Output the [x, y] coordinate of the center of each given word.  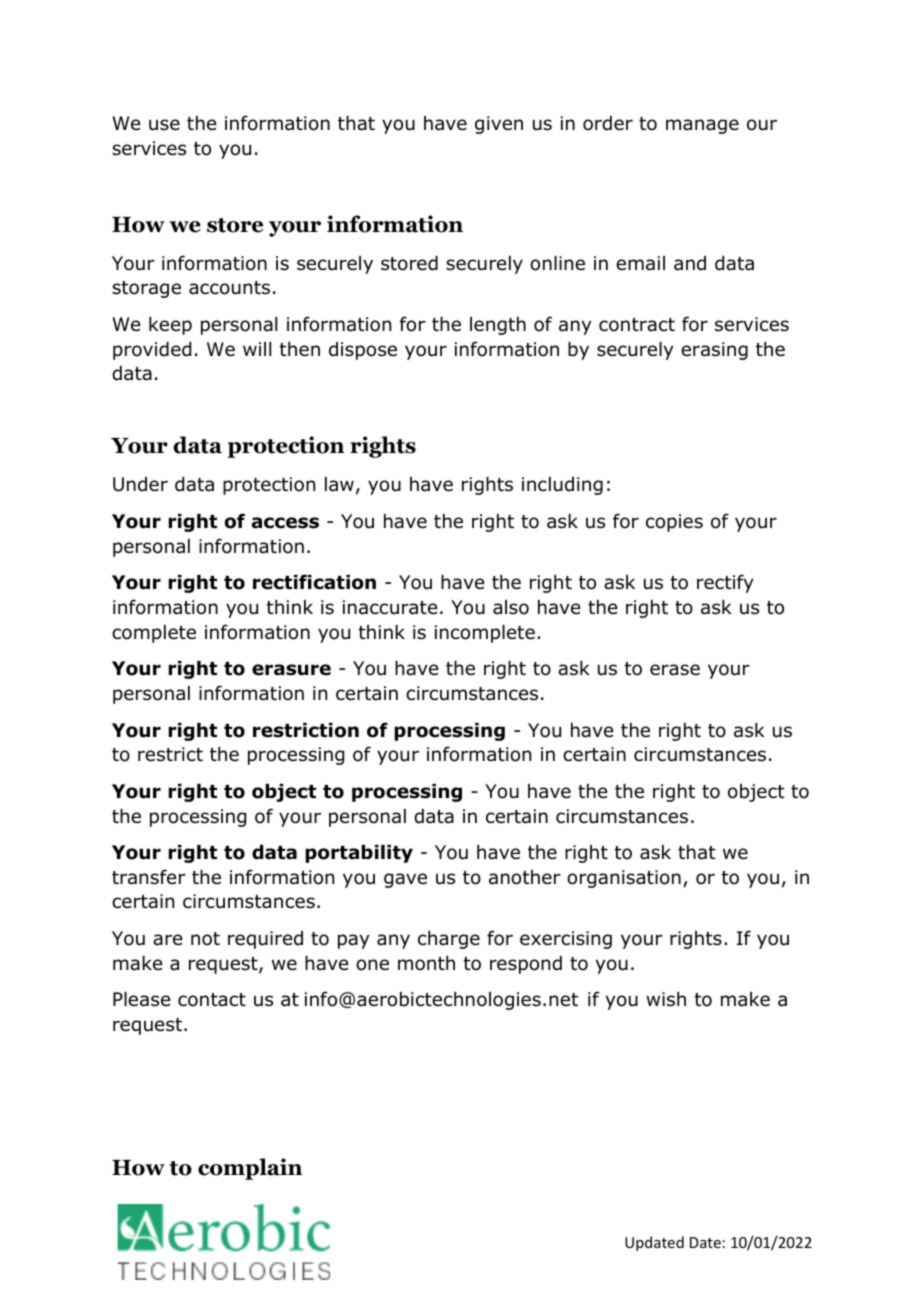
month [426, 963]
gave [405, 880]
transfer [149, 877]
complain [250, 1169]
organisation [624, 879]
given [499, 125]
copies [674, 523]
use [164, 125]
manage [702, 126]
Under [140, 484]
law [339, 484]
